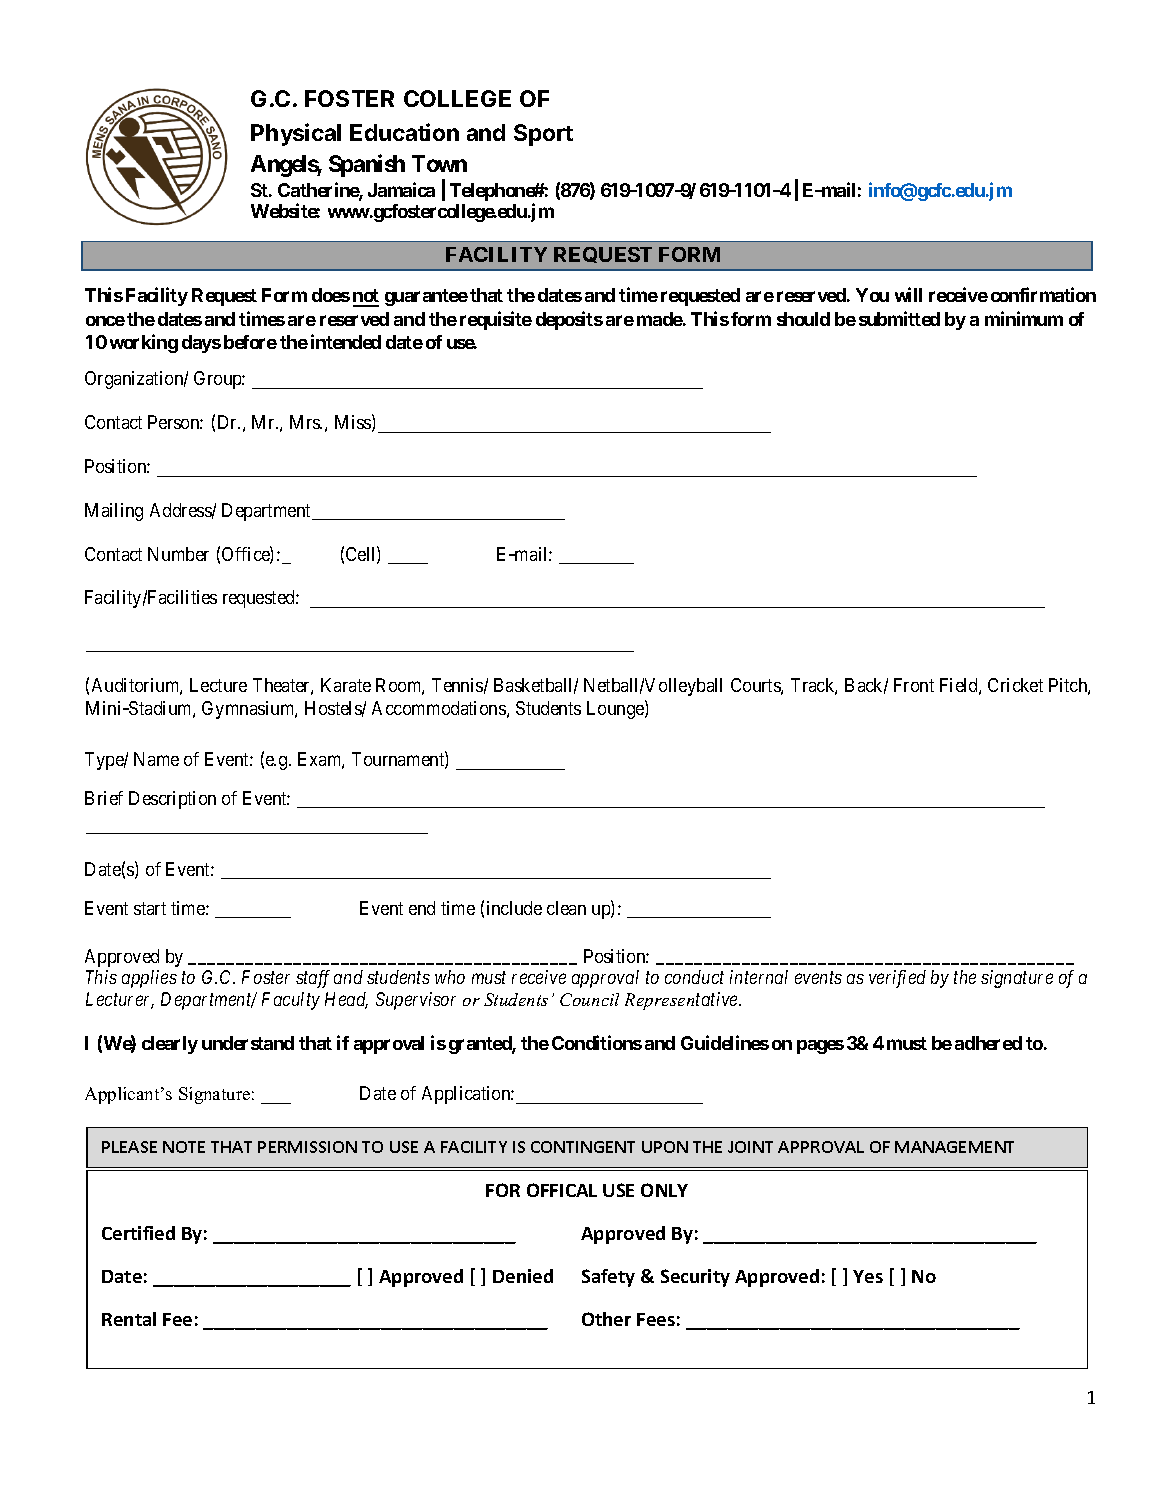 The height and width of the page is (1508, 1165). Describe the element at coordinates (321, 760) in the page. I see `Exam` at that location.
